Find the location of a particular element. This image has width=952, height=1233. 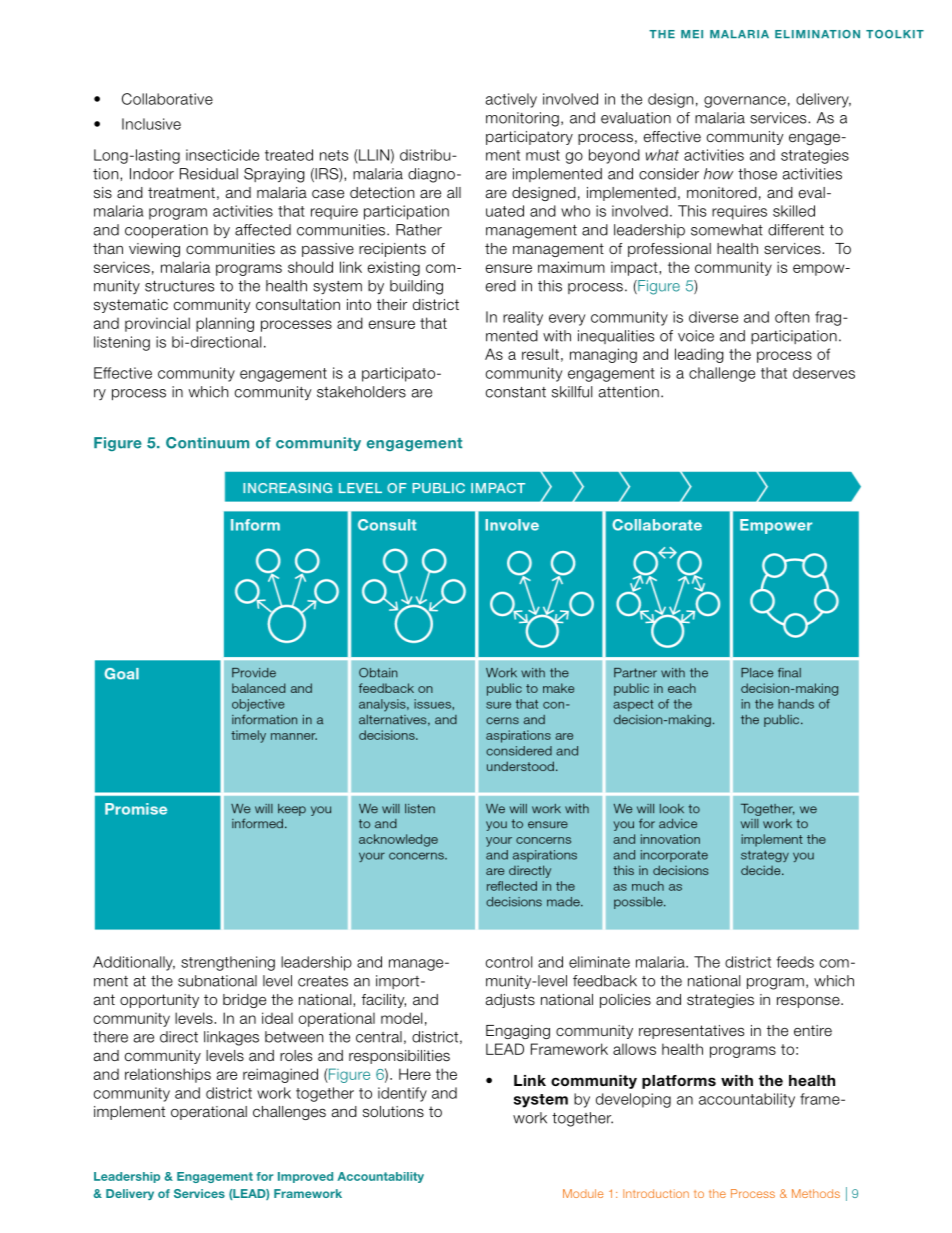

Continuum is located at coordinates (207, 443).
